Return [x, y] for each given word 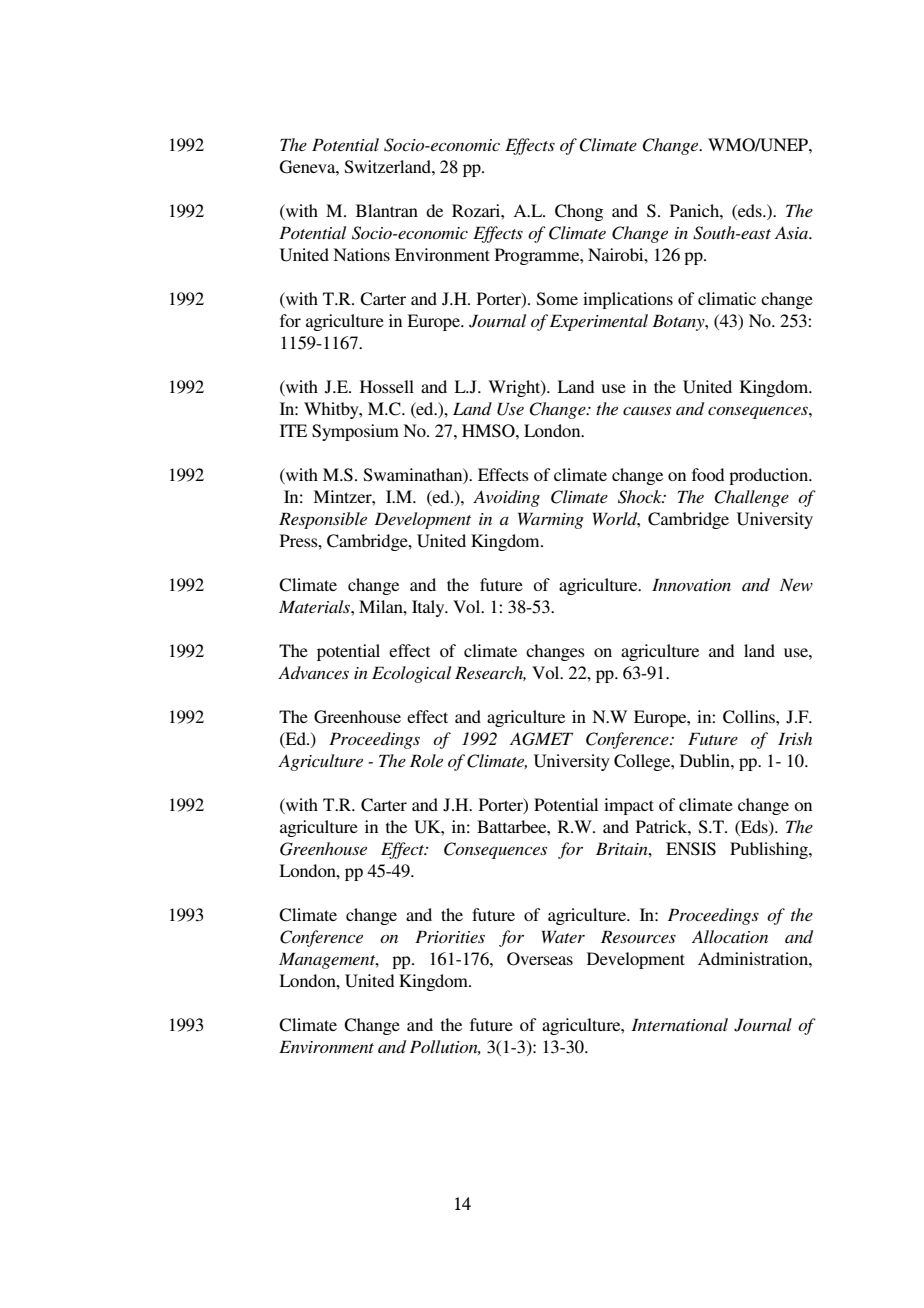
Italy [429, 608]
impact [629, 806]
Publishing [770, 850]
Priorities [450, 936]
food [708, 474]
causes [647, 411]
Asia [792, 232]
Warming [551, 520]
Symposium [355, 432]
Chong [579, 212]
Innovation [691, 584]
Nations [361, 254]
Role [426, 760]
